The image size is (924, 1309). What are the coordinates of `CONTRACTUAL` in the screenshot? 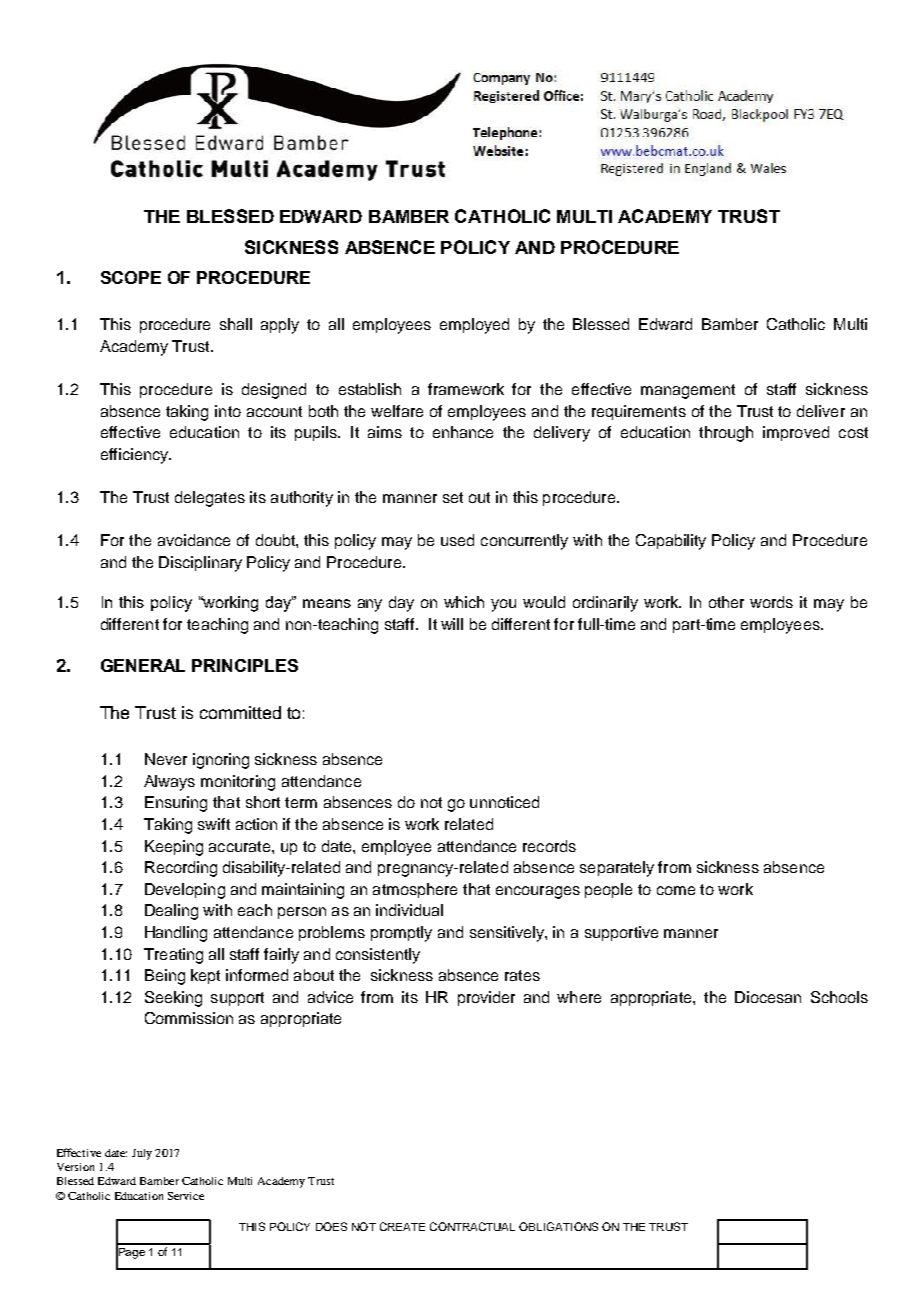 It's located at (472, 1226).
